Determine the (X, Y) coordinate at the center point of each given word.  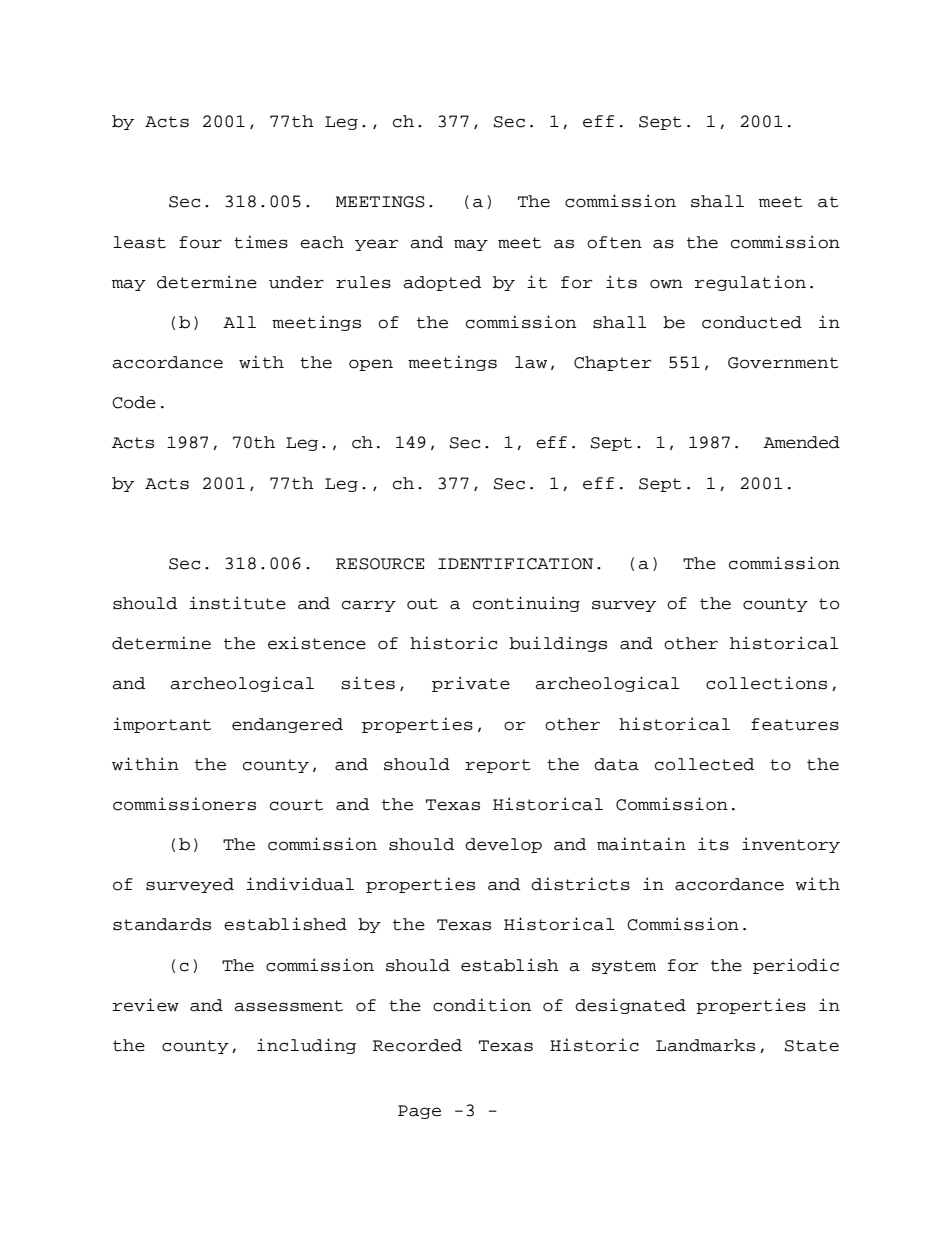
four (200, 242)
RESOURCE (380, 564)
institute (237, 603)
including (306, 1046)
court (296, 805)
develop (503, 845)
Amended (801, 442)
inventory (791, 845)
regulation (750, 283)
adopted (442, 283)
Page (419, 1112)
